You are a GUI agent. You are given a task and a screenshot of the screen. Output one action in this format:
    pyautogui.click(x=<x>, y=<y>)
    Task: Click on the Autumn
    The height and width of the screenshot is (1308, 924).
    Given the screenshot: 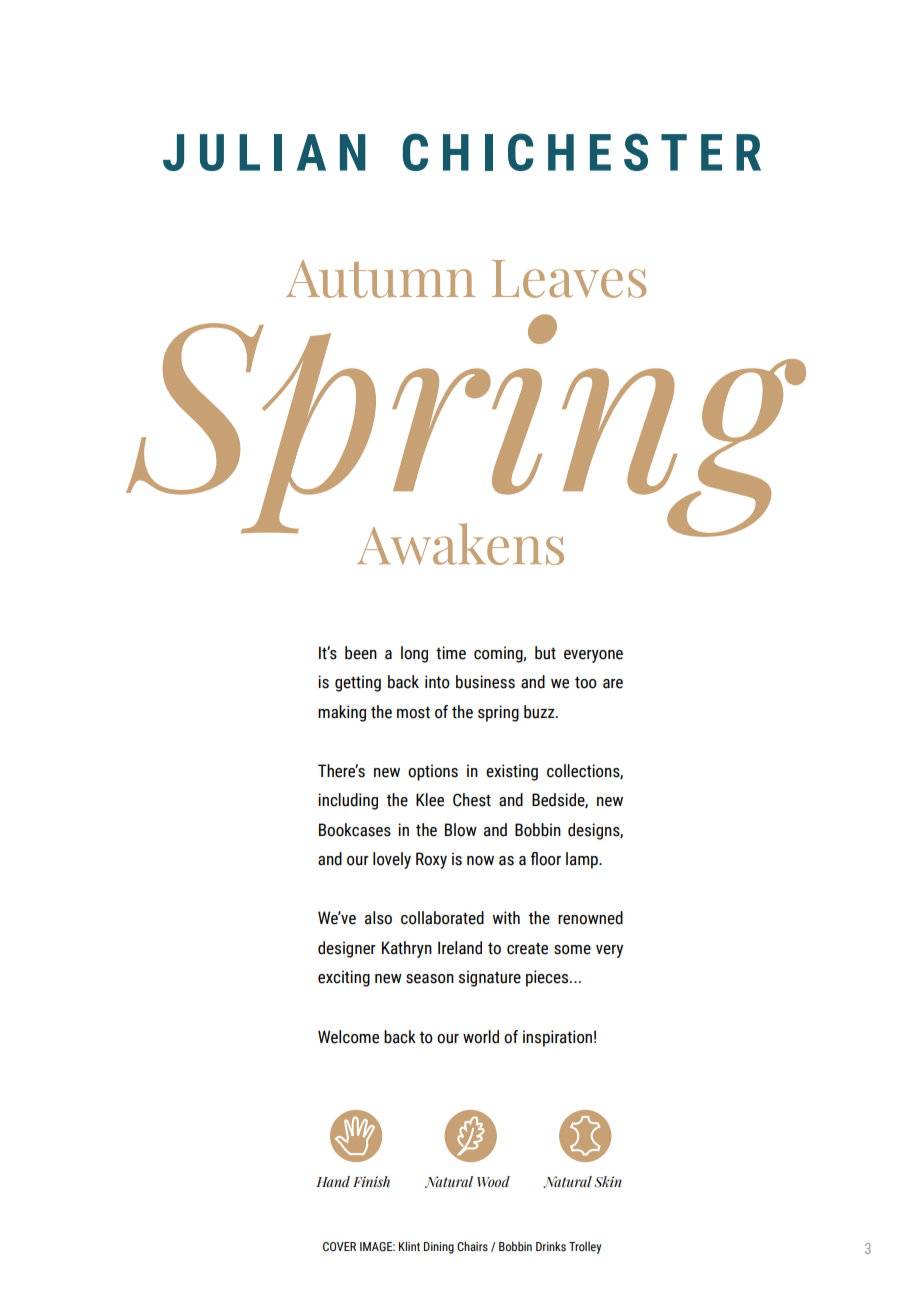 What is the action you would take?
    pyautogui.click(x=381, y=279)
